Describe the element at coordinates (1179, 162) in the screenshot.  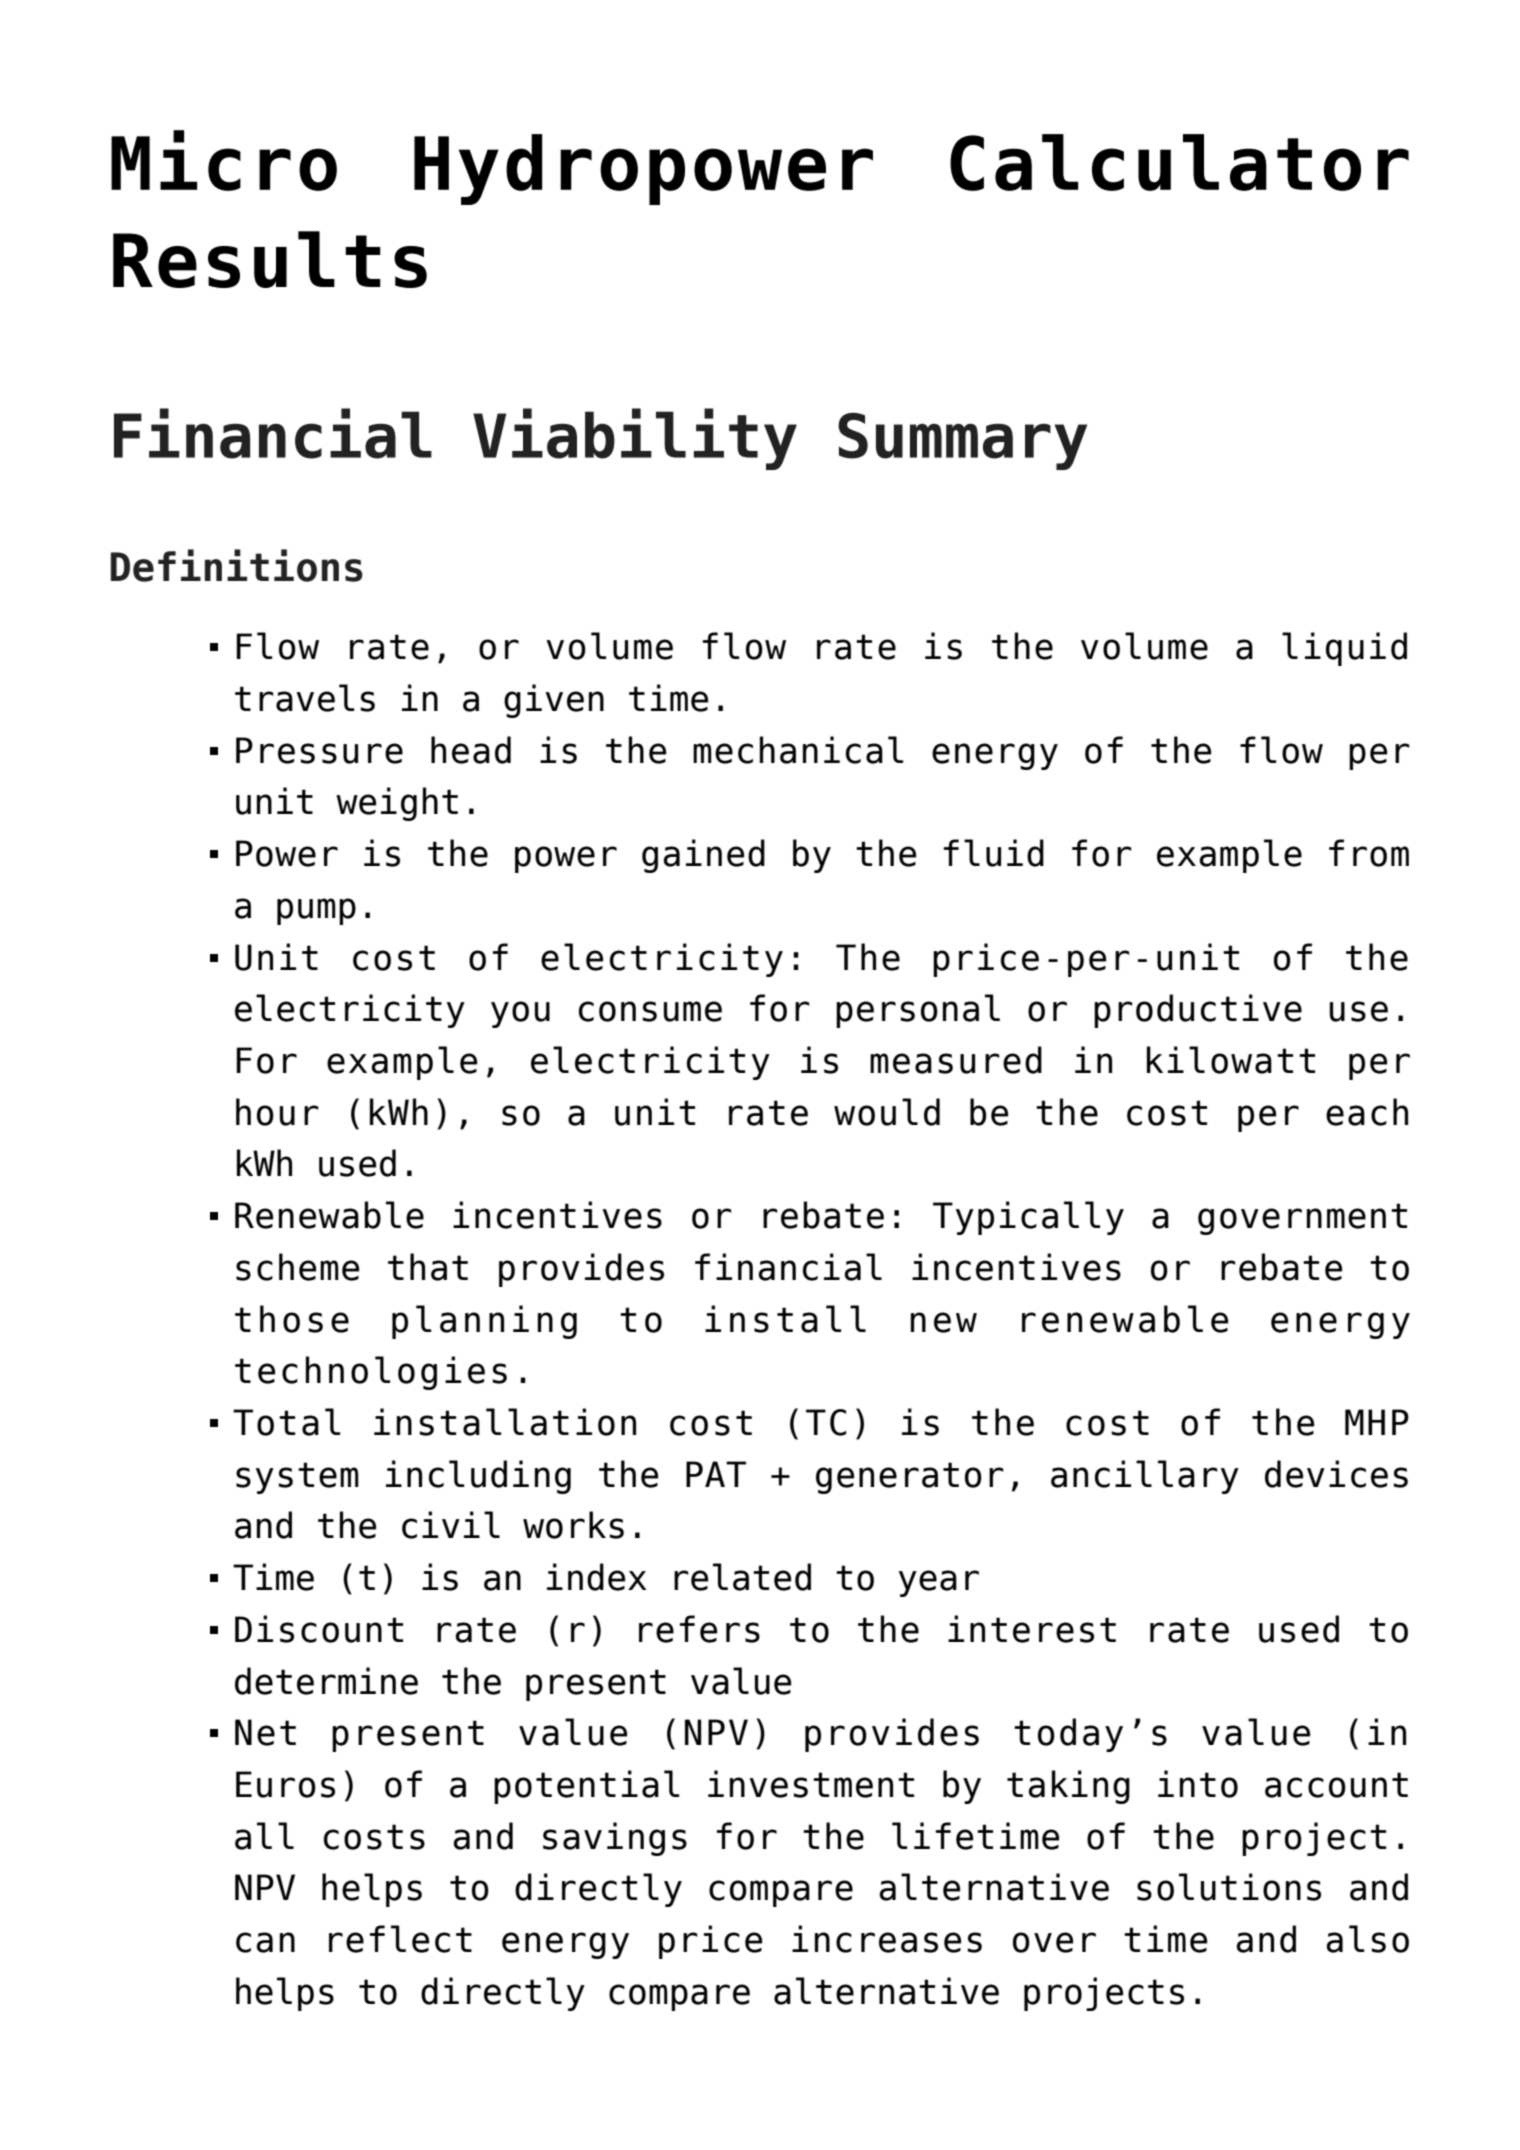
I see `Calculator` at that location.
